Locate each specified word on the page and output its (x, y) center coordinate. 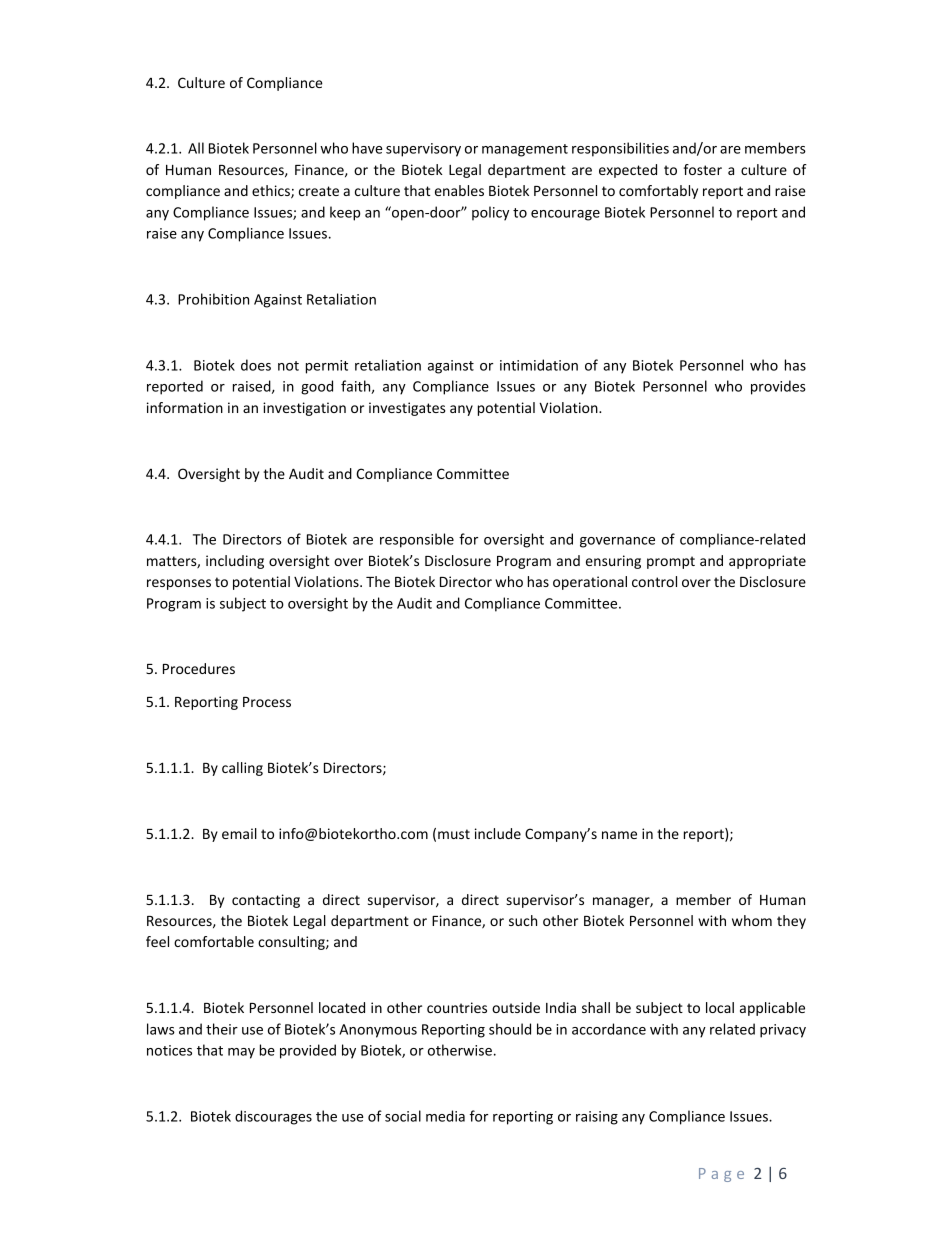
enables (459, 190)
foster (703, 169)
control (654, 581)
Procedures (199, 668)
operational (590, 583)
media (445, 1116)
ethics (272, 192)
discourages (273, 1117)
